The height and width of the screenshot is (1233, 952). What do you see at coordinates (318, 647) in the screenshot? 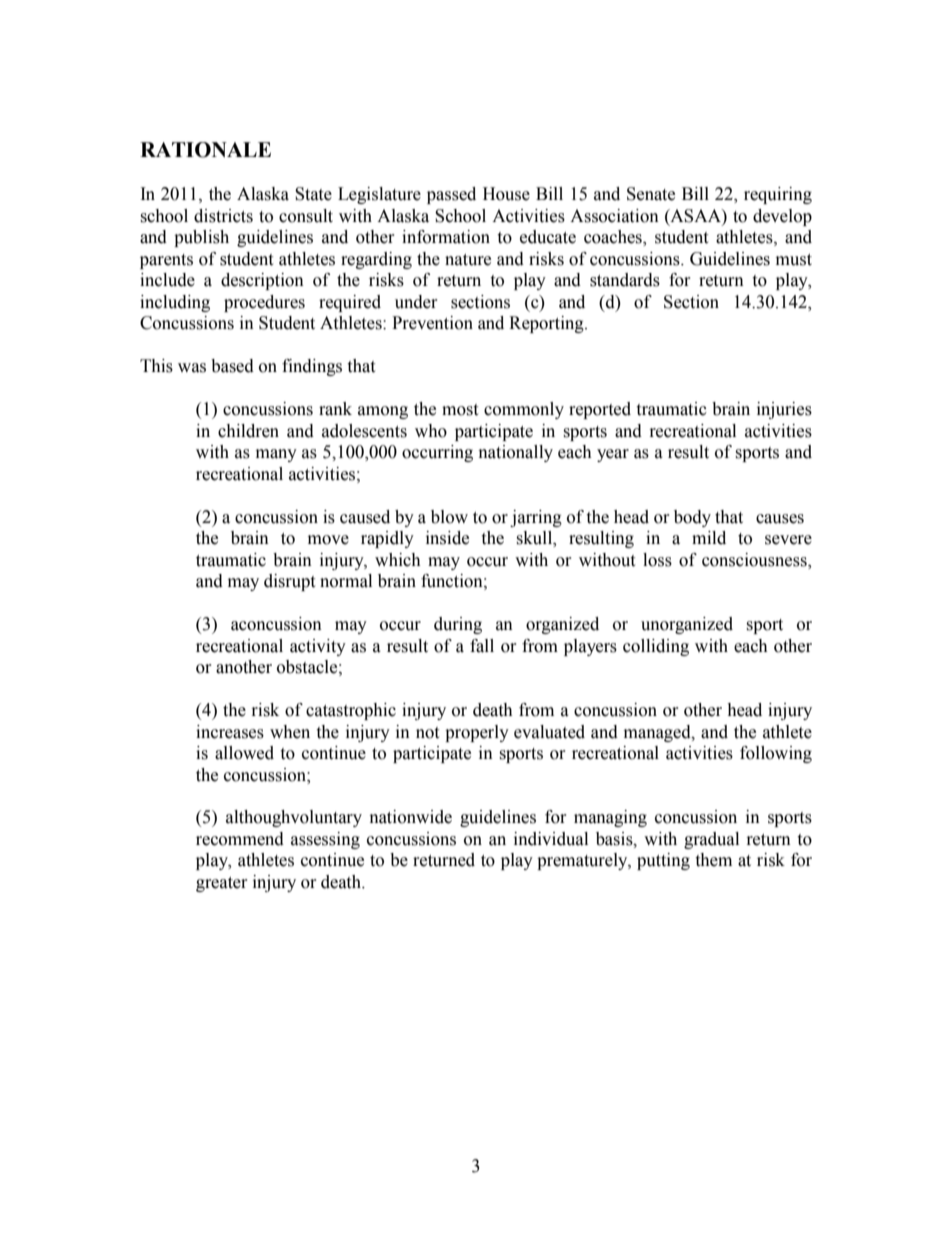
I see `activity` at bounding box center [318, 647].
